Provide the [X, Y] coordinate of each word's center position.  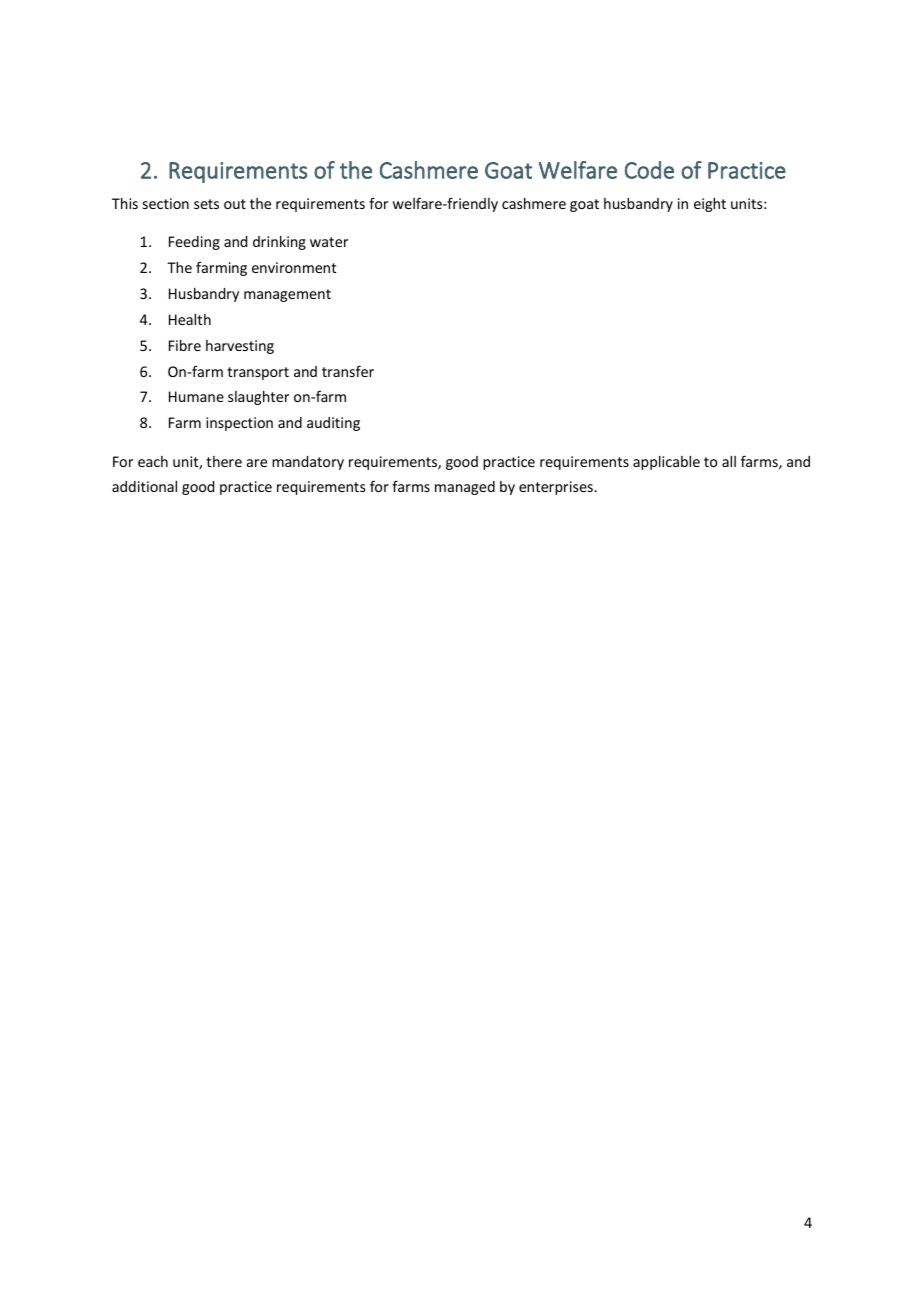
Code [649, 170]
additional [144, 486]
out [235, 204]
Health [190, 319]
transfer [348, 371]
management [287, 295]
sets [206, 204]
